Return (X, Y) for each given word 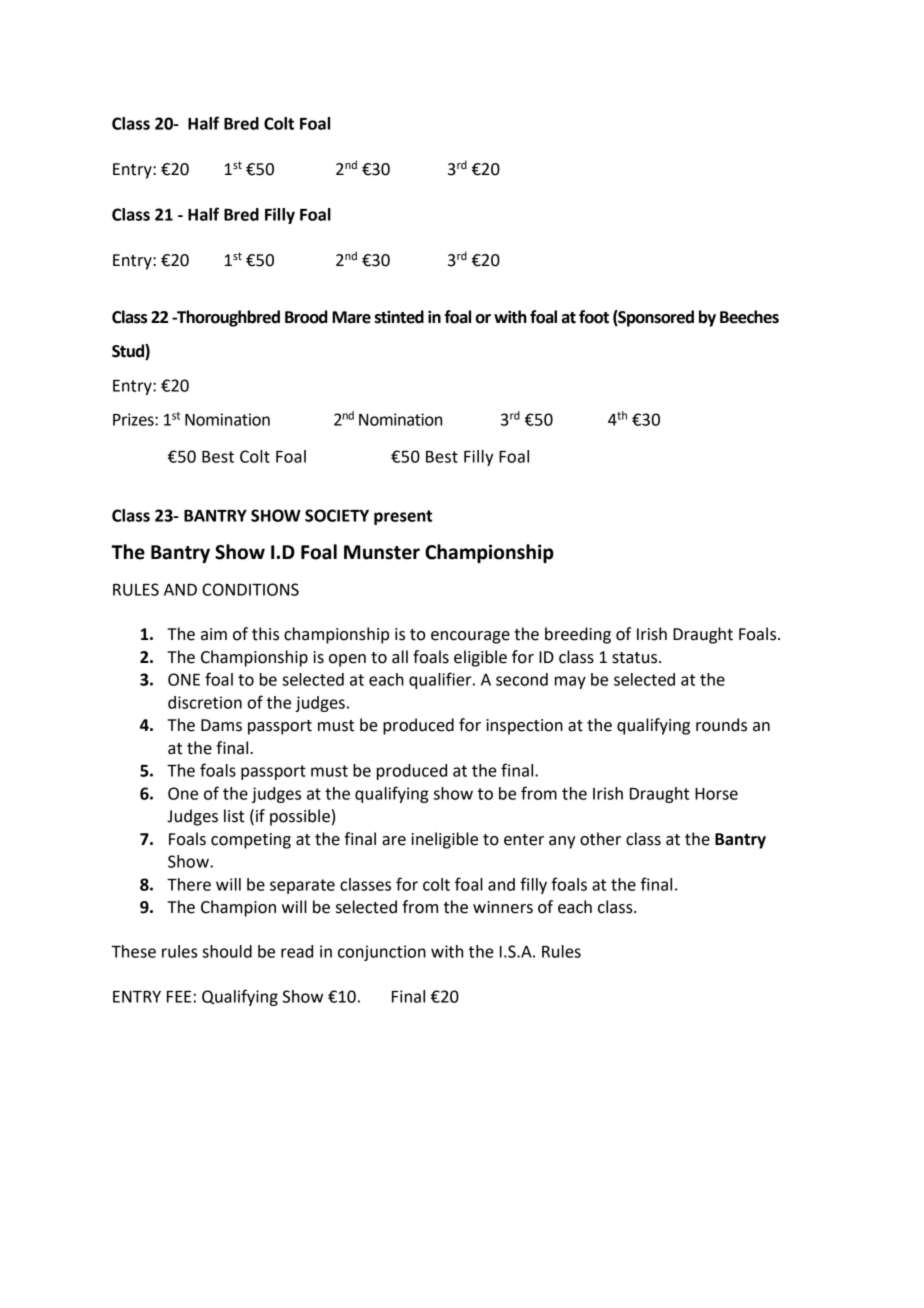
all (400, 657)
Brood (306, 317)
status (636, 658)
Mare (351, 317)
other (600, 839)
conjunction (382, 953)
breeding (578, 635)
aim (214, 634)
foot (594, 317)
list (234, 816)
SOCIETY (337, 515)
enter (524, 840)
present (403, 517)
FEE (179, 997)
